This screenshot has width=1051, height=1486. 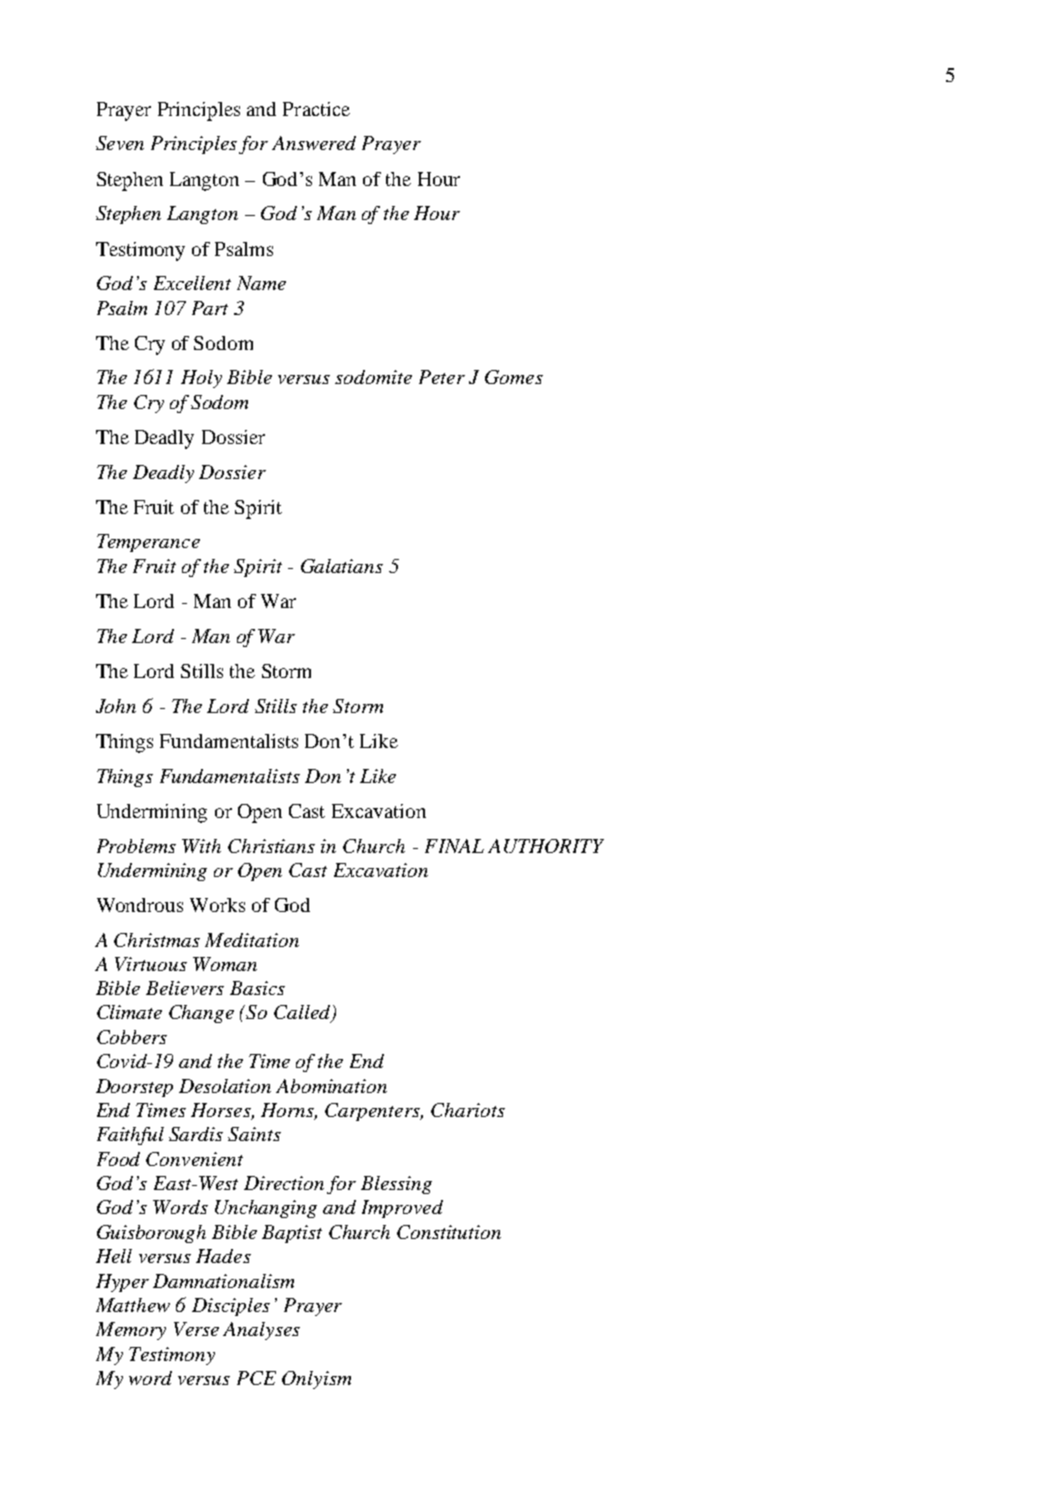 I want to click on Analyses, so click(x=261, y=1331).
